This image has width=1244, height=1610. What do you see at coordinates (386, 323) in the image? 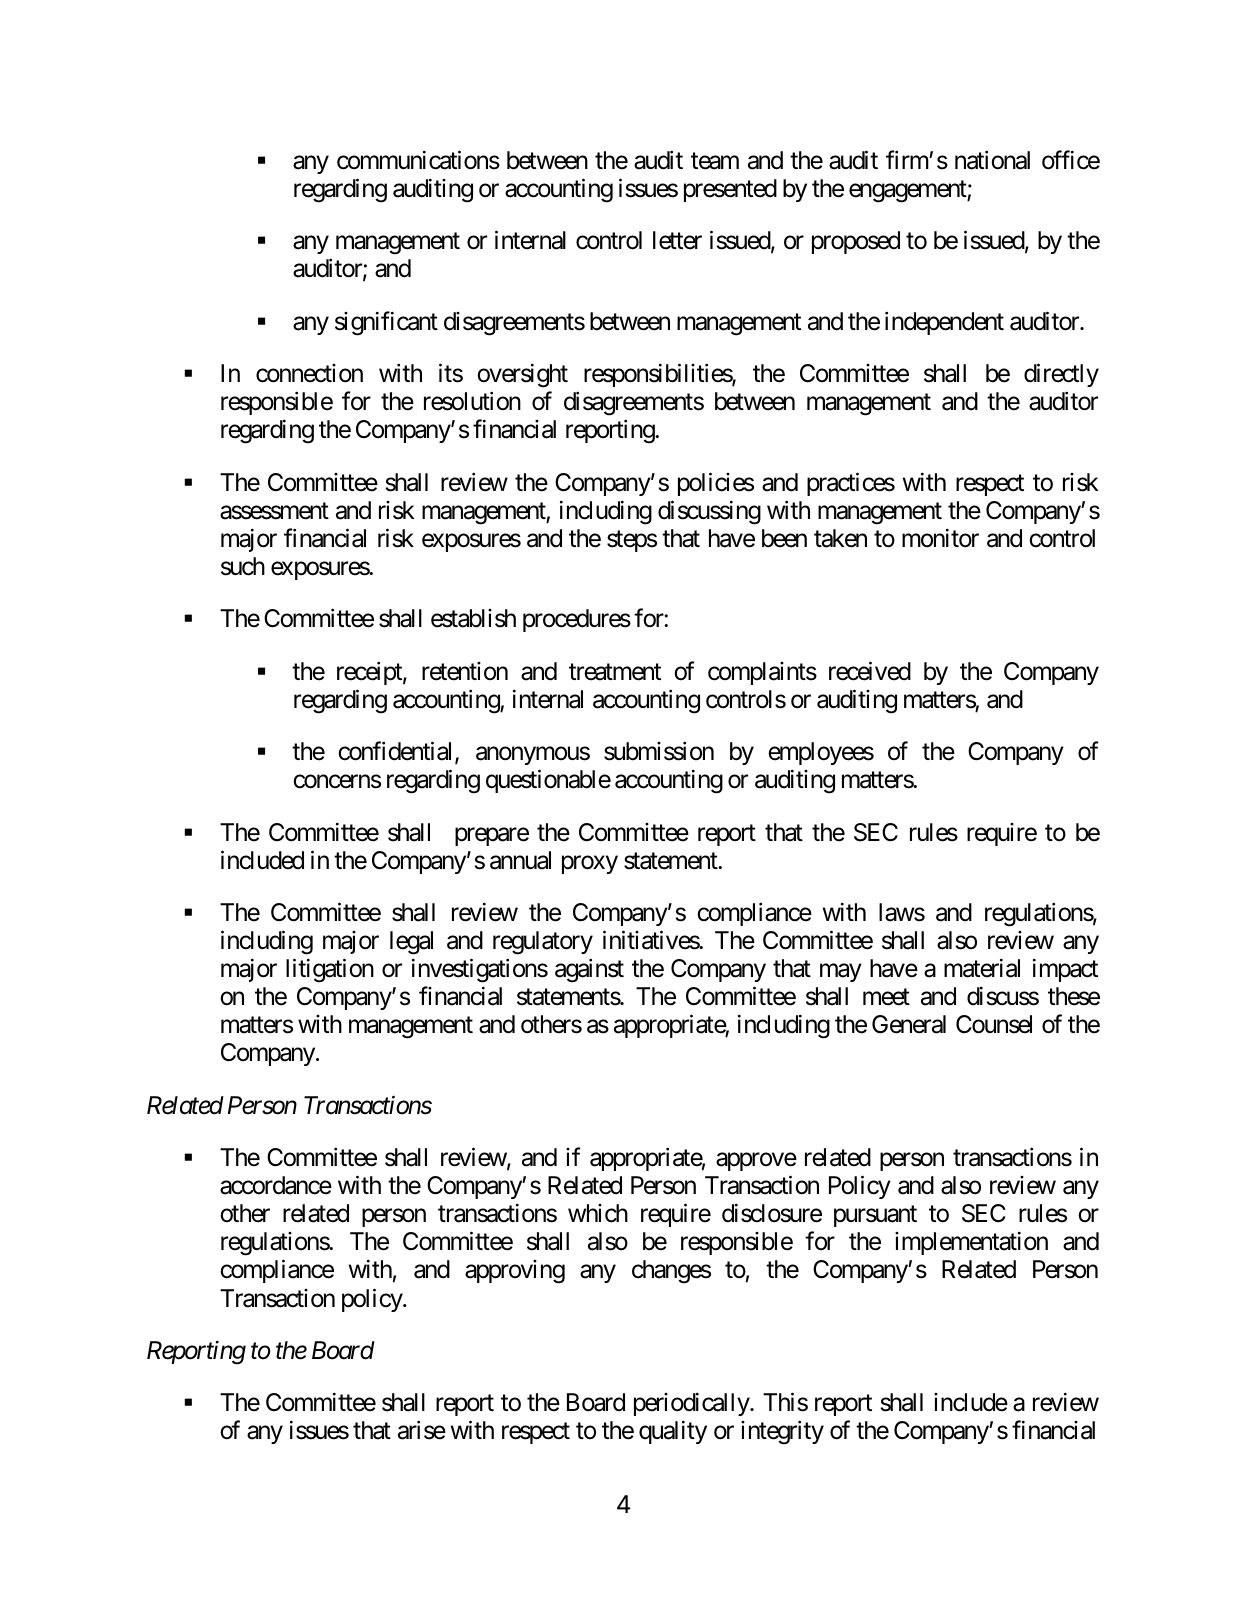
I see `significant` at bounding box center [386, 323].
